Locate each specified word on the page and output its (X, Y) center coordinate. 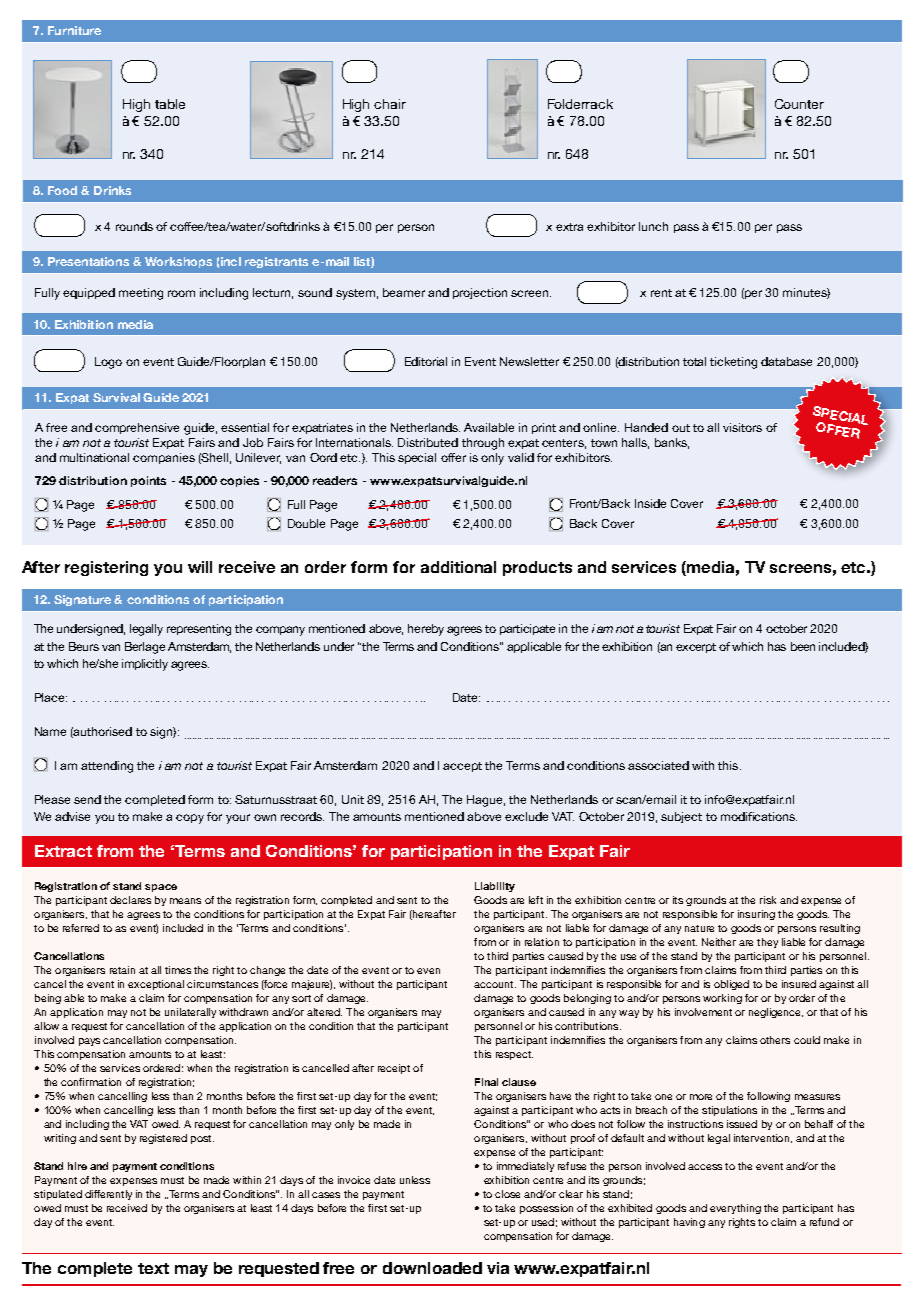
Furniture (74, 30)
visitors (742, 427)
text (153, 1268)
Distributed (428, 442)
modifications (759, 816)
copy (190, 819)
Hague (486, 801)
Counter (799, 104)
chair (390, 104)
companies (164, 458)
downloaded (432, 1268)
